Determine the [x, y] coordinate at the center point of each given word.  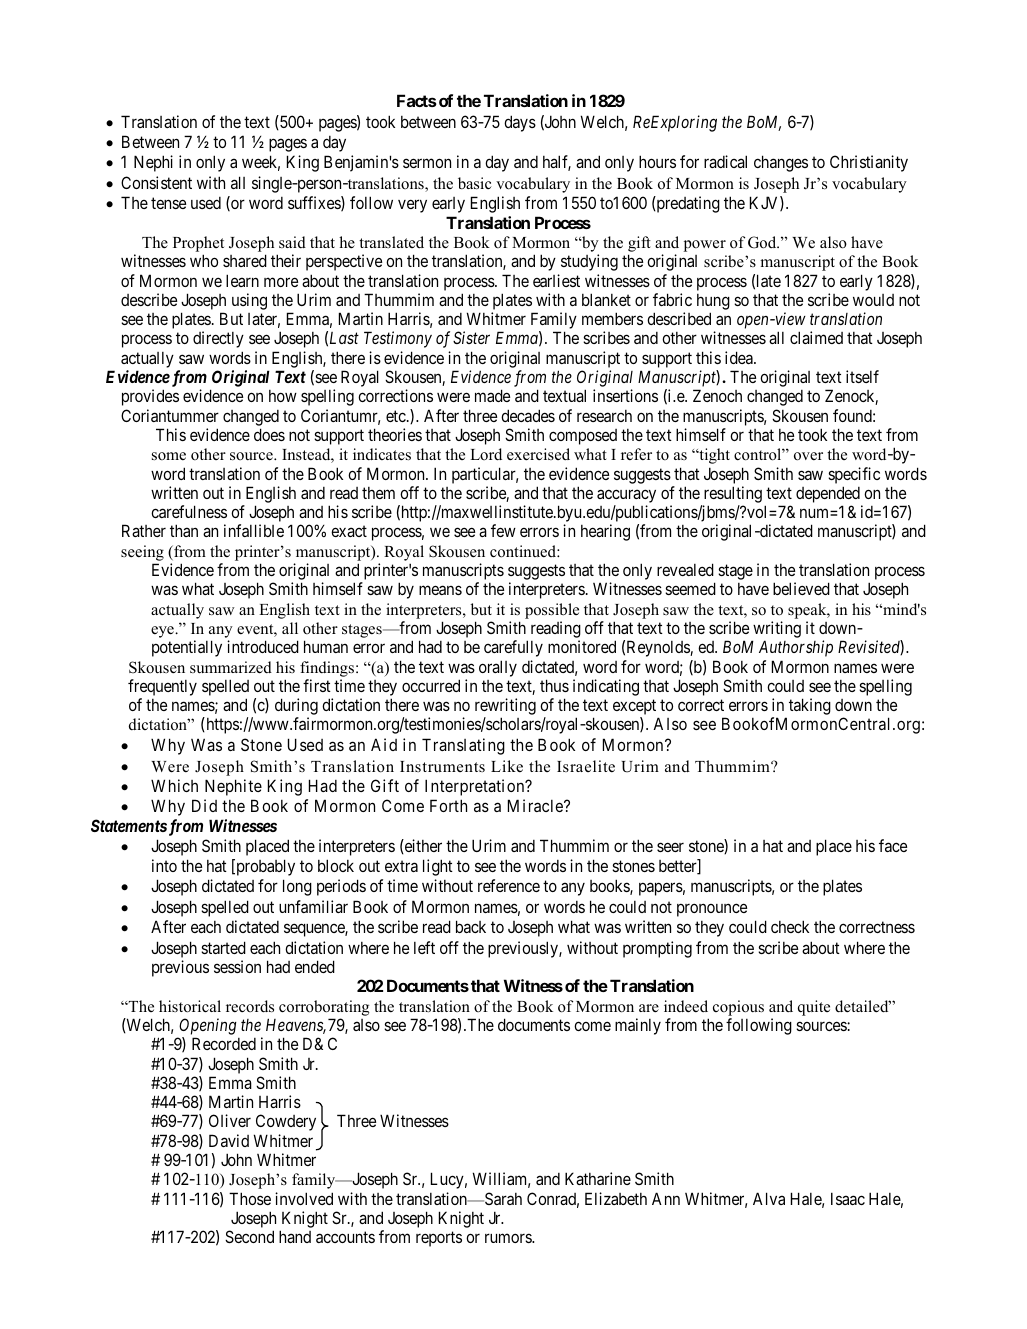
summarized [231, 667]
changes [781, 163]
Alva [769, 1198]
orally [498, 668]
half [557, 163]
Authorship [796, 648]
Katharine [598, 1178]
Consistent [156, 182]
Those [250, 1198]
